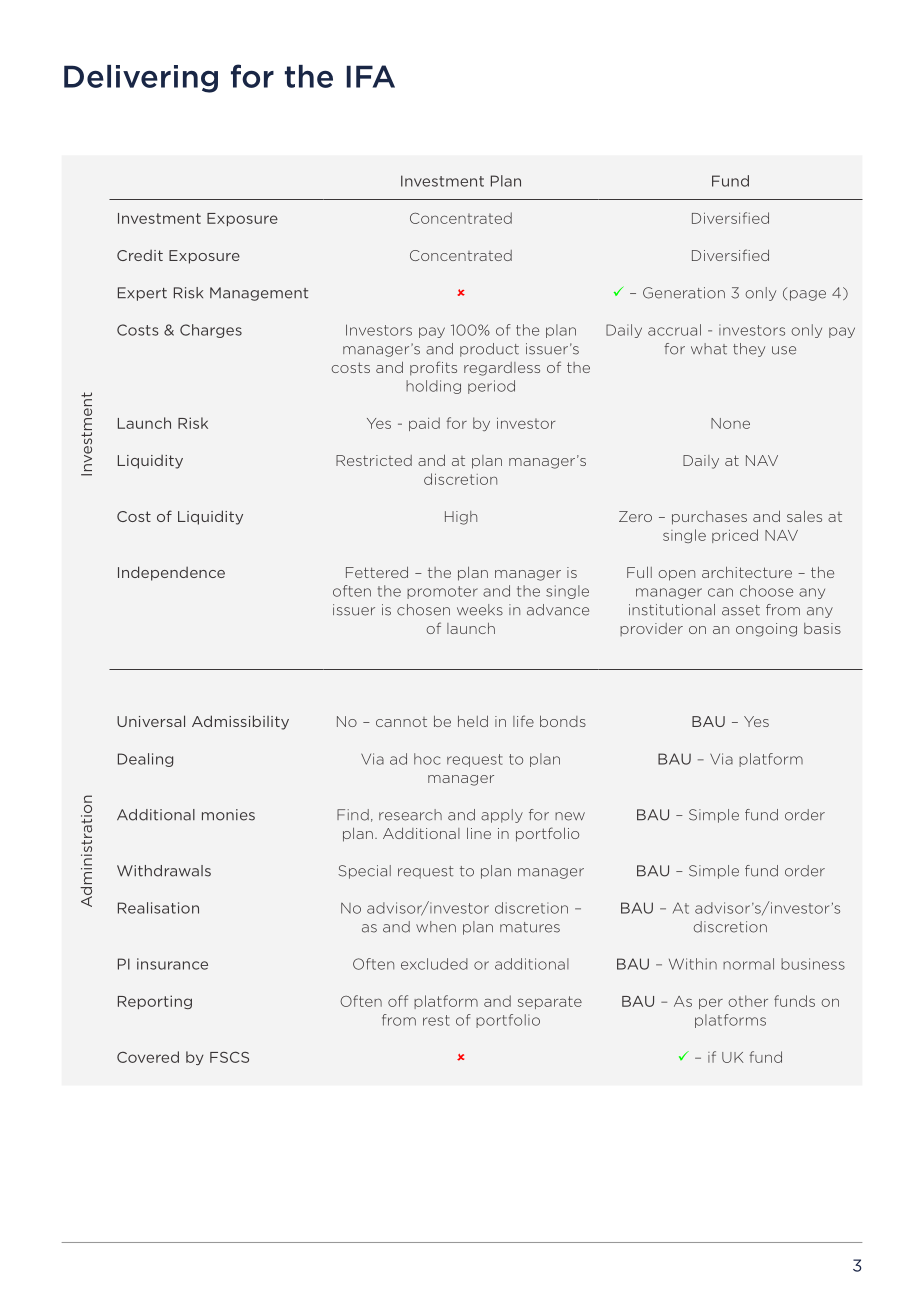 This document has width=924, height=1308. I want to click on period, so click(491, 387).
